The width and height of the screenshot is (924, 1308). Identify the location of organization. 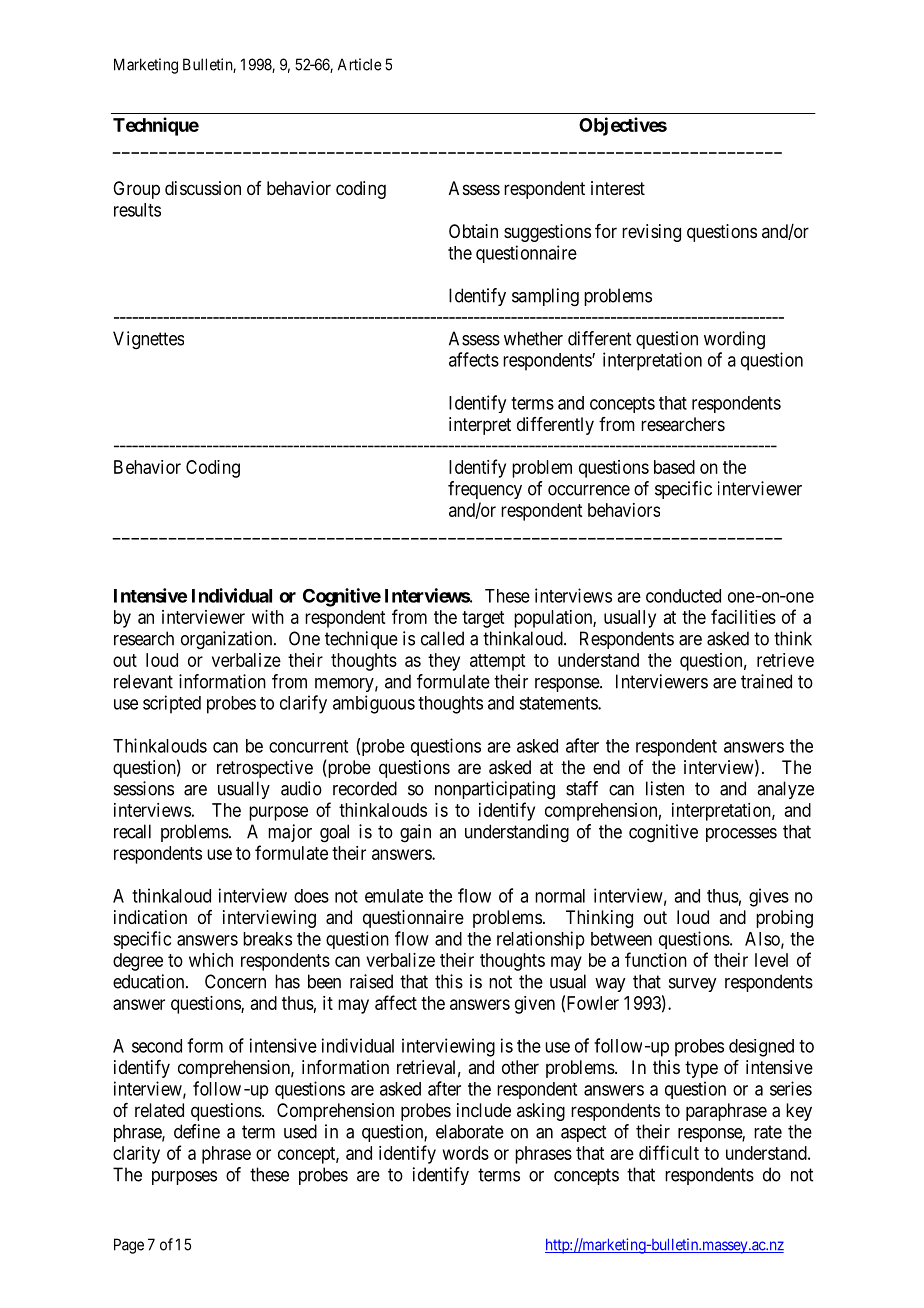
(228, 640).
